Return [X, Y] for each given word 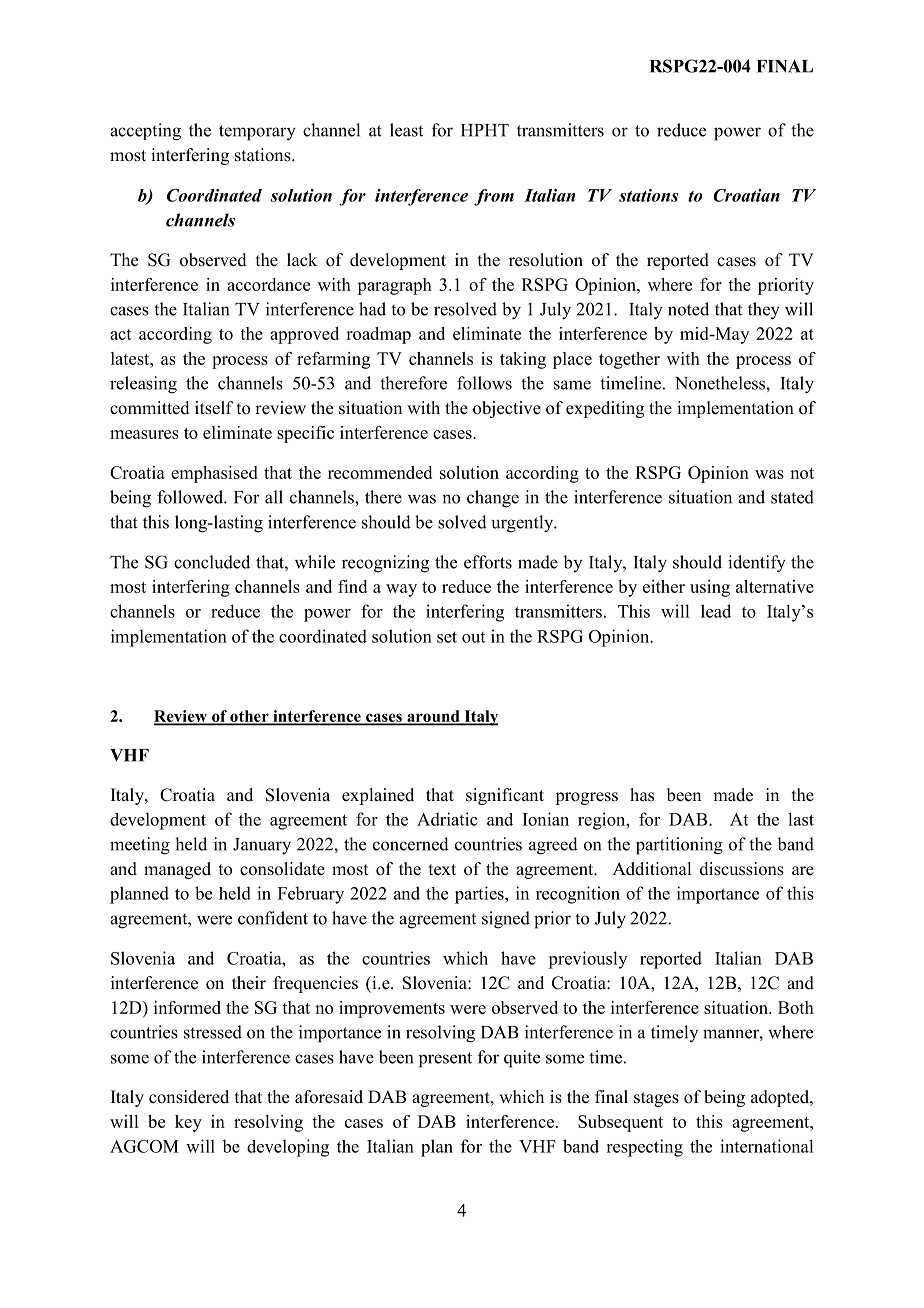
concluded [212, 562]
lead [716, 611]
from [494, 197]
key [188, 1123]
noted [688, 309]
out [473, 637]
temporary [257, 133]
